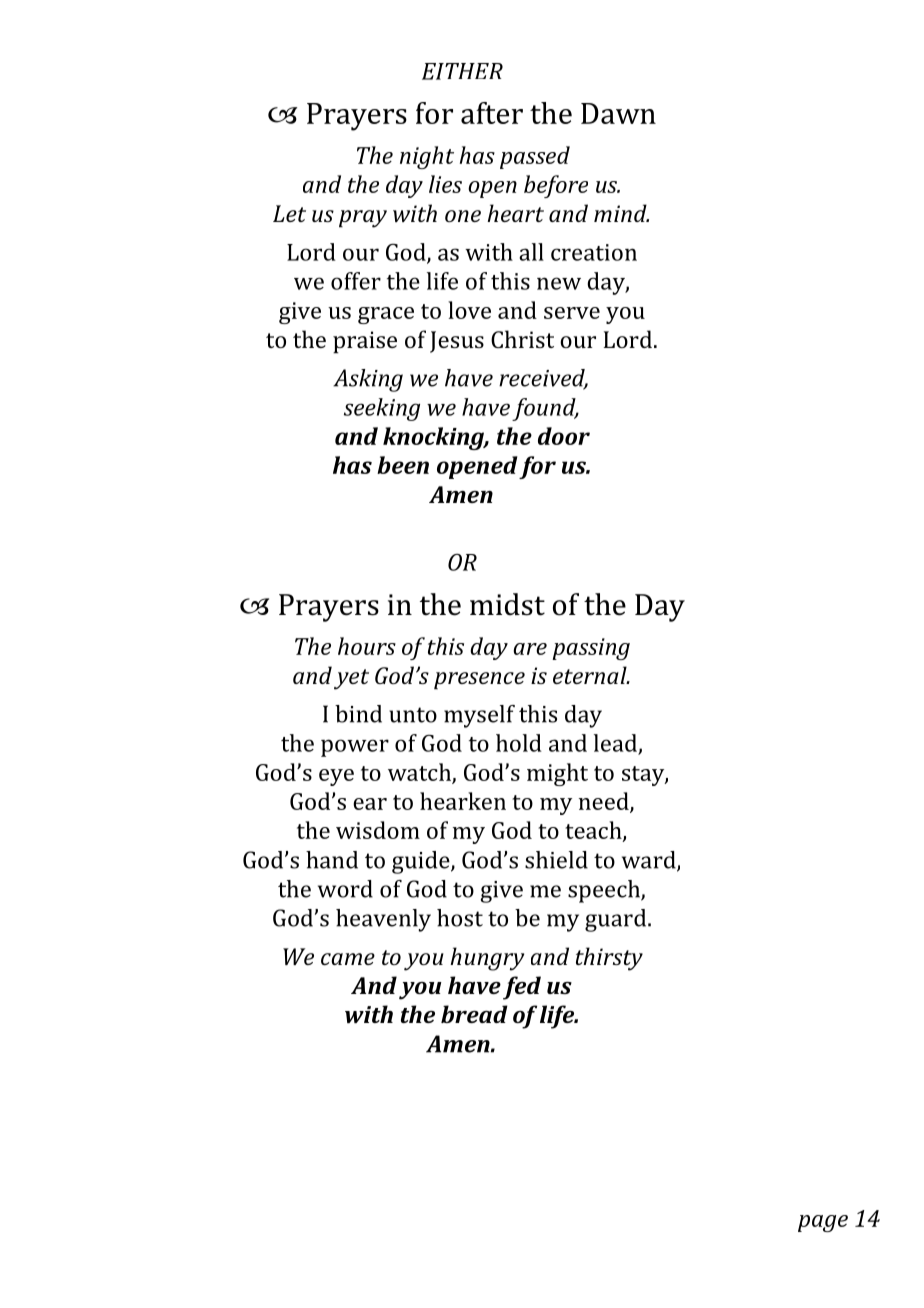 This document has height=1308, width=924. What do you see at coordinates (535, 157) in the document?
I see `passed` at bounding box center [535, 157].
